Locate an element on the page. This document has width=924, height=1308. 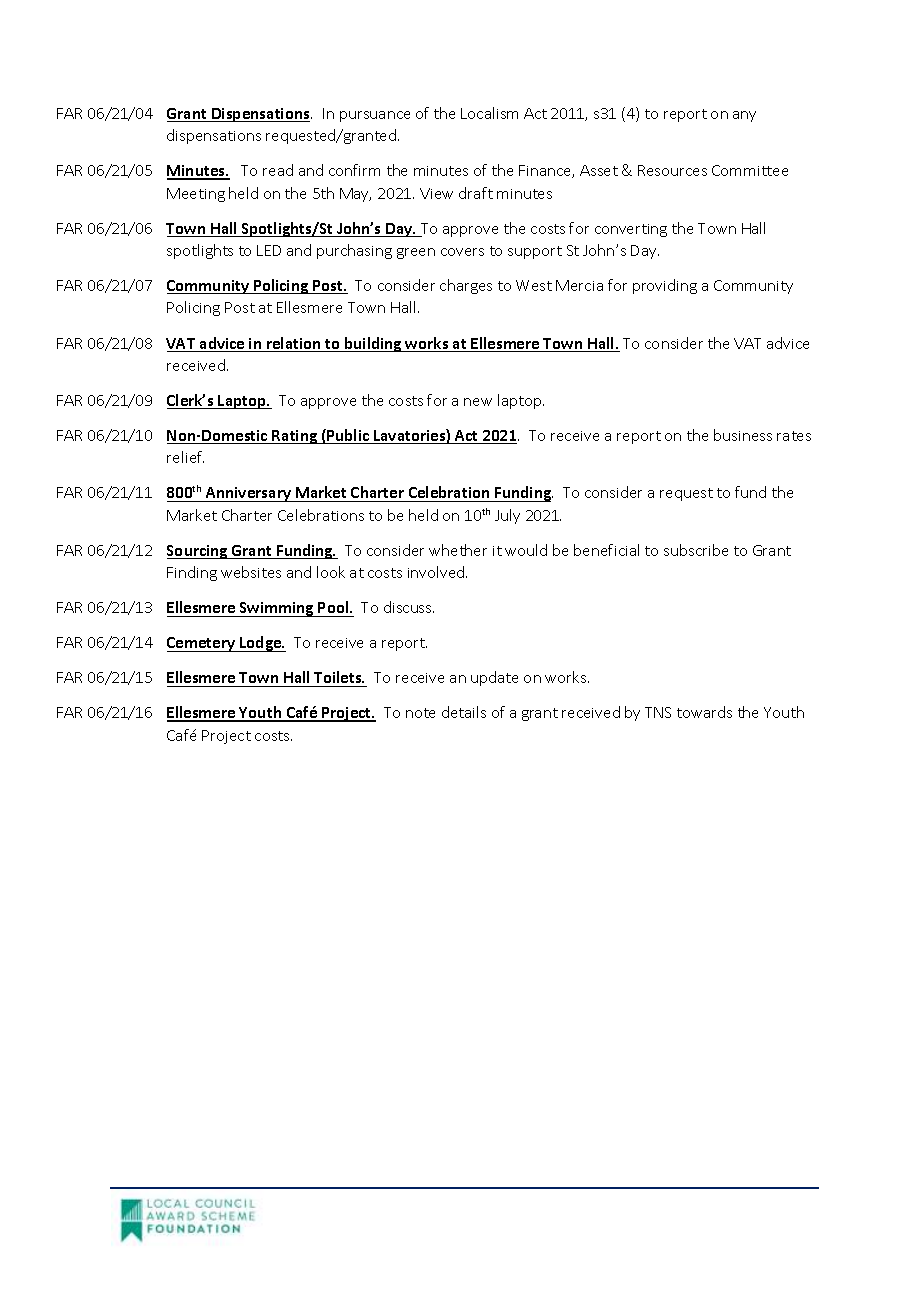
relation is located at coordinates (294, 344).
